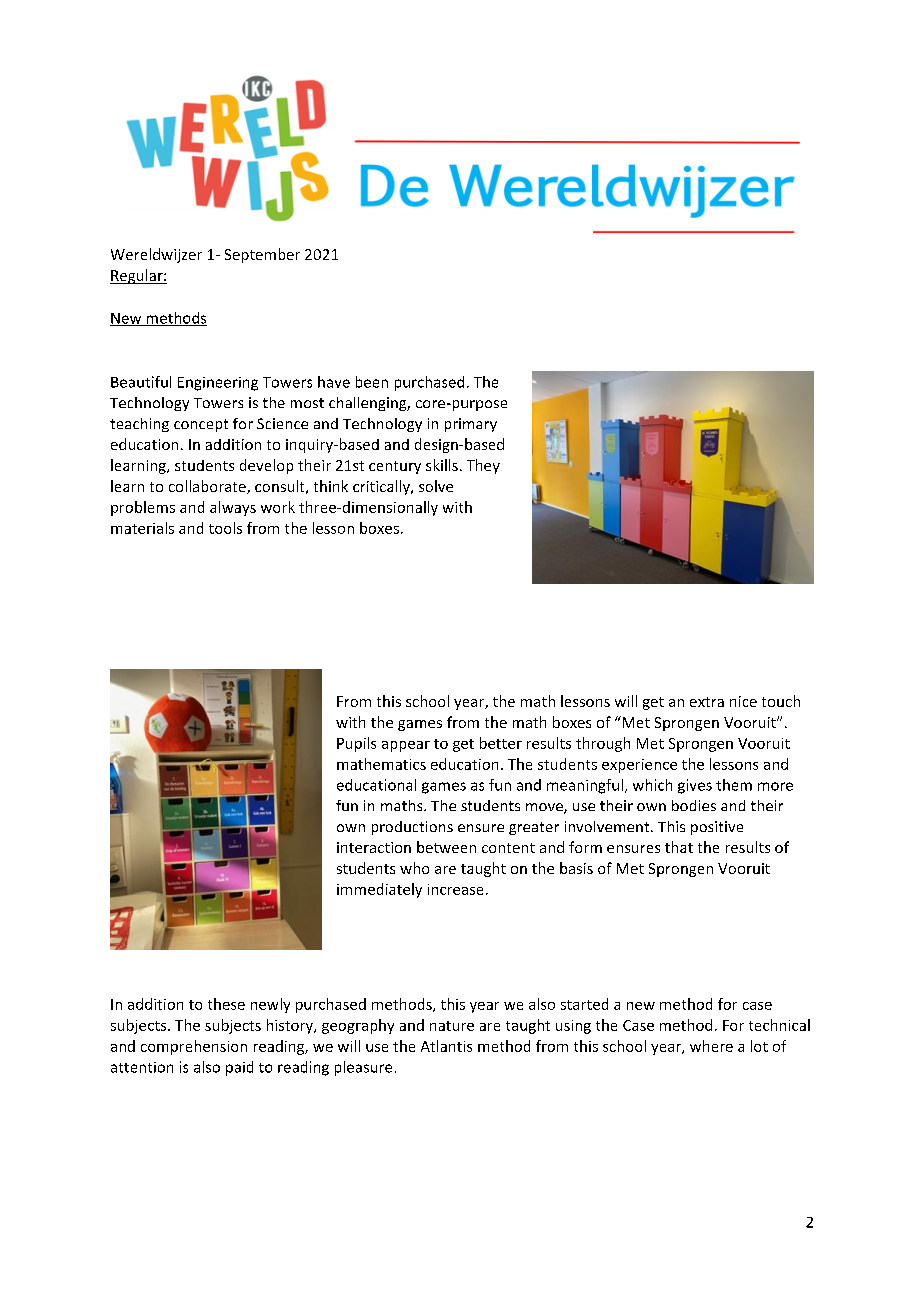 This image has height=1308, width=924. What do you see at coordinates (446, 847) in the image?
I see `between` at bounding box center [446, 847].
